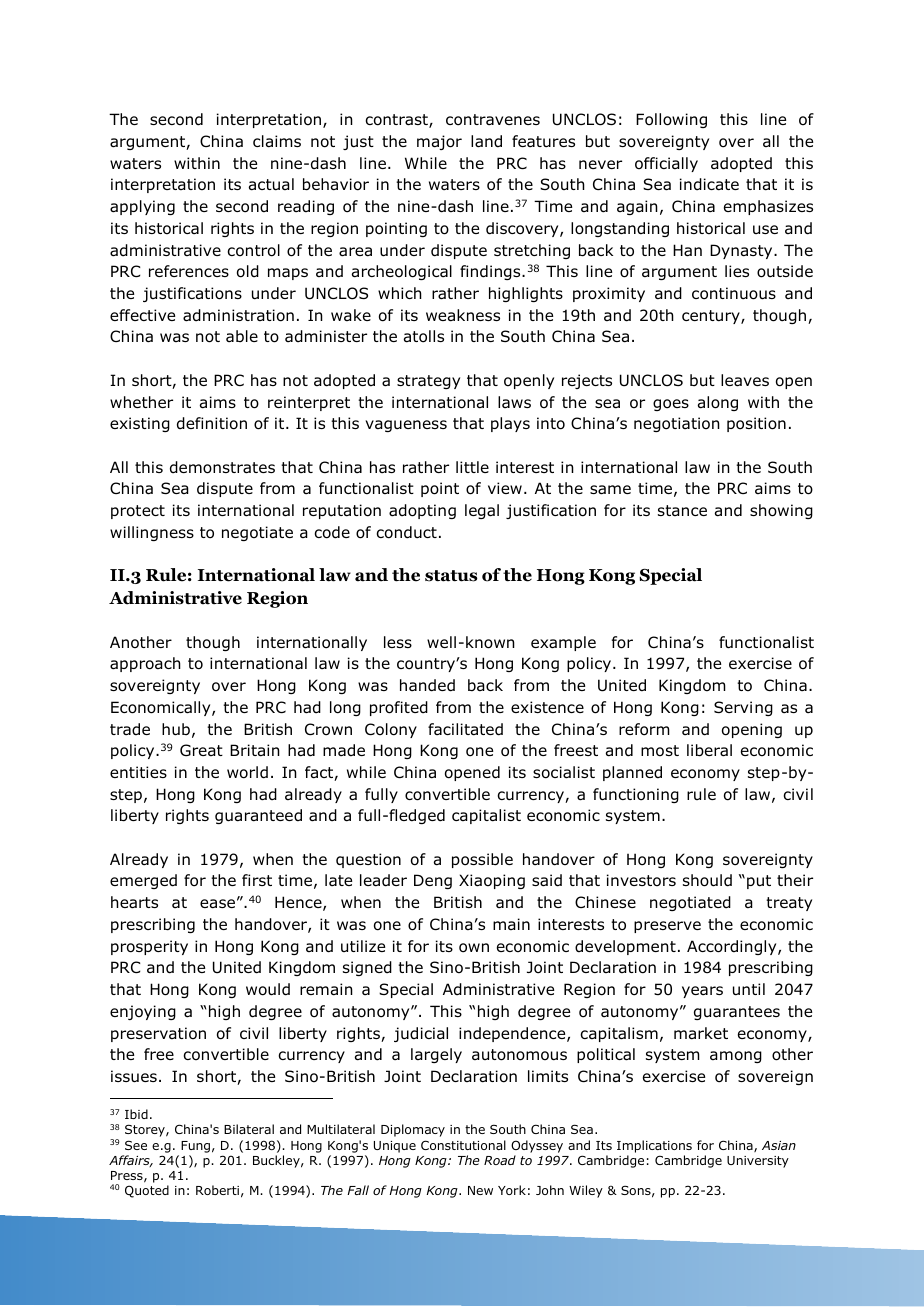 The height and width of the image is (1308, 924). What do you see at coordinates (439, 142) in the image?
I see `major` at bounding box center [439, 142].
